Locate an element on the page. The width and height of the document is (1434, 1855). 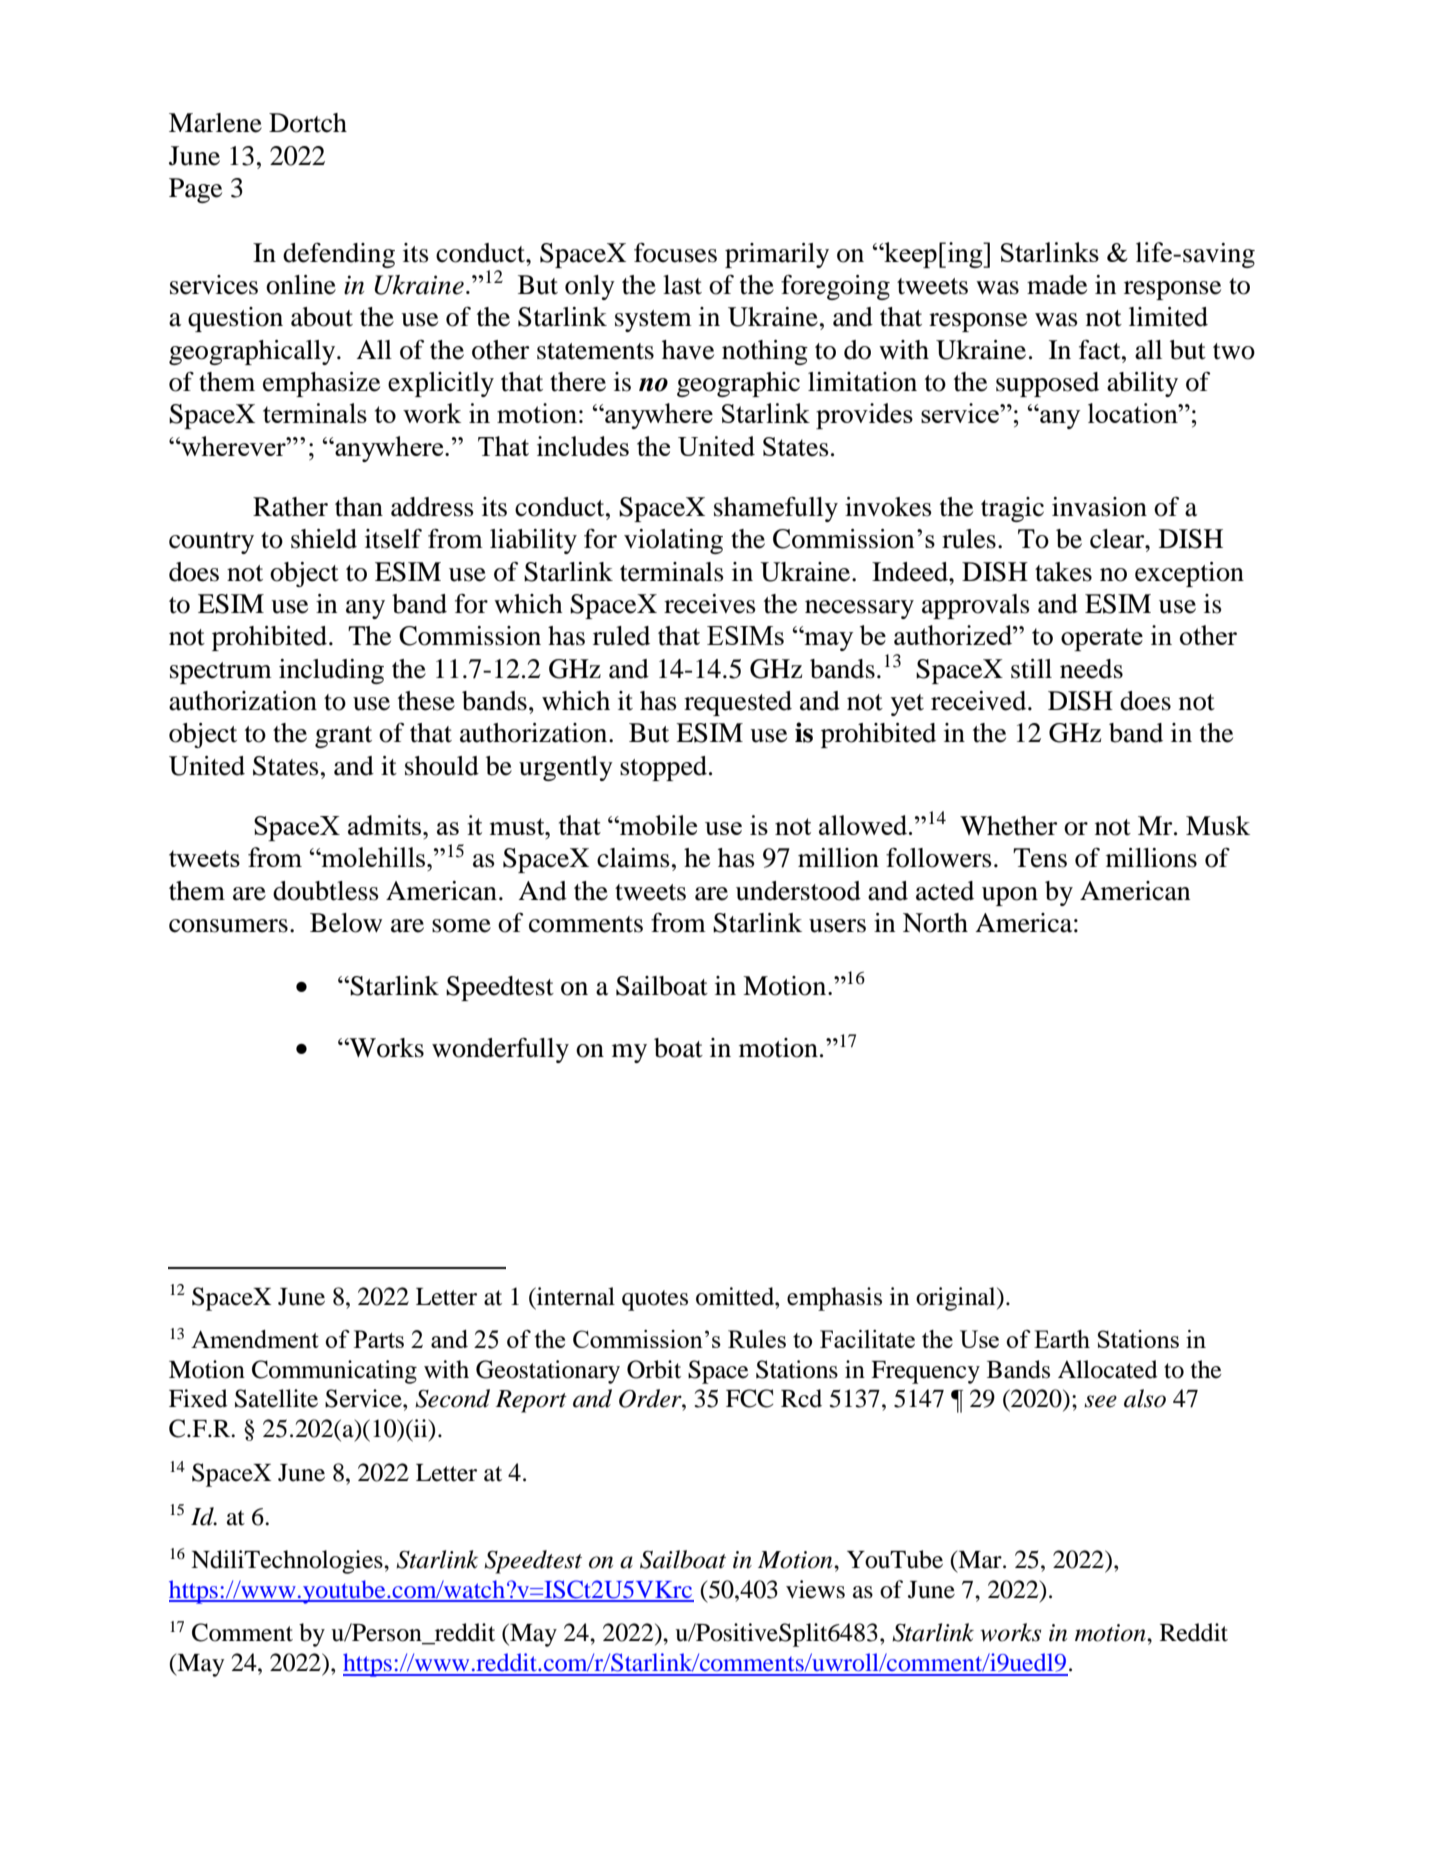
Marlene is located at coordinates (215, 123).
